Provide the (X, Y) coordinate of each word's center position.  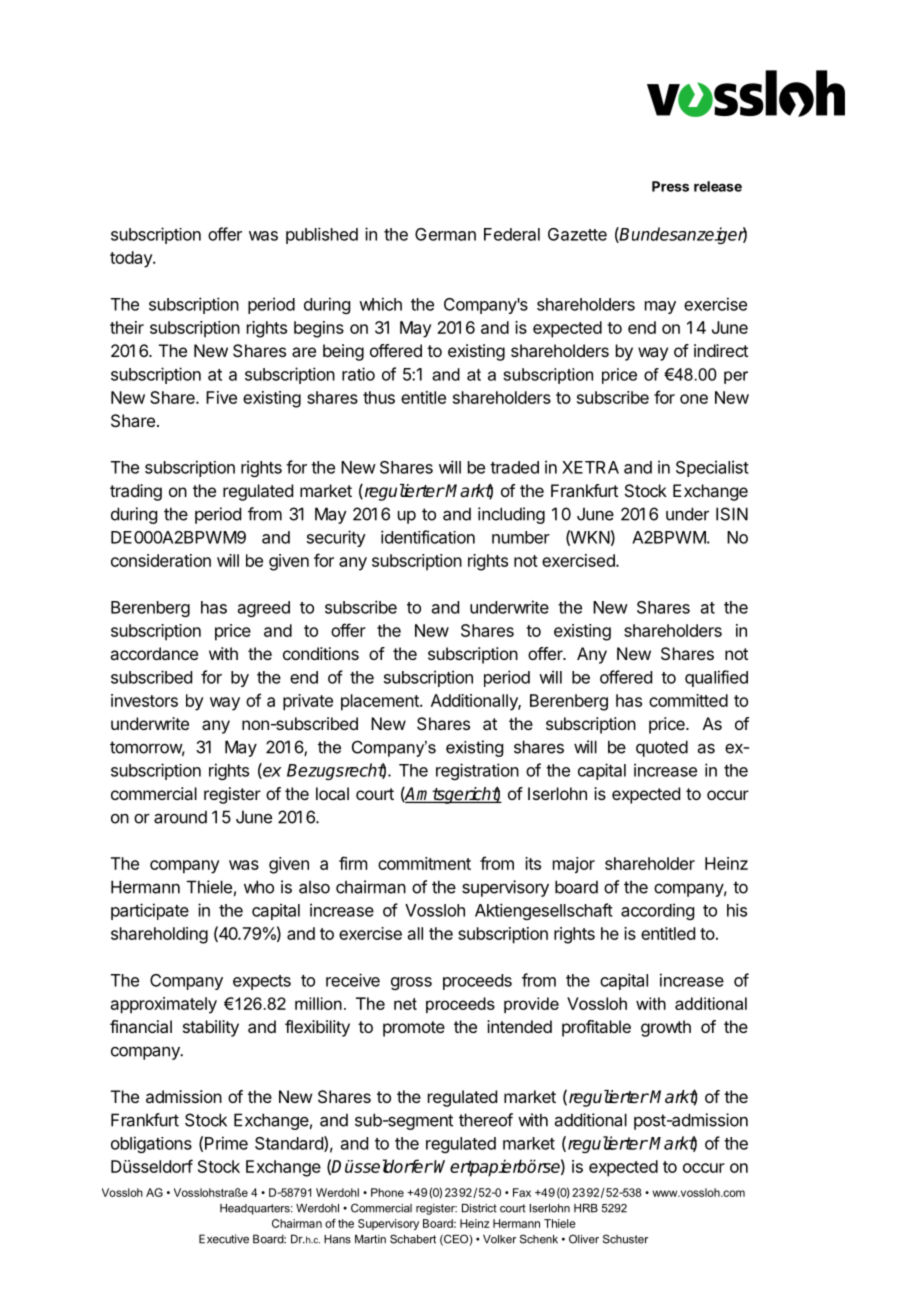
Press (670, 186)
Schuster (625, 1239)
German (445, 234)
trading (136, 492)
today (132, 259)
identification (428, 537)
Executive (224, 1239)
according (657, 911)
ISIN (732, 514)
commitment (424, 863)
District (479, 1208)
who (259, 887)
